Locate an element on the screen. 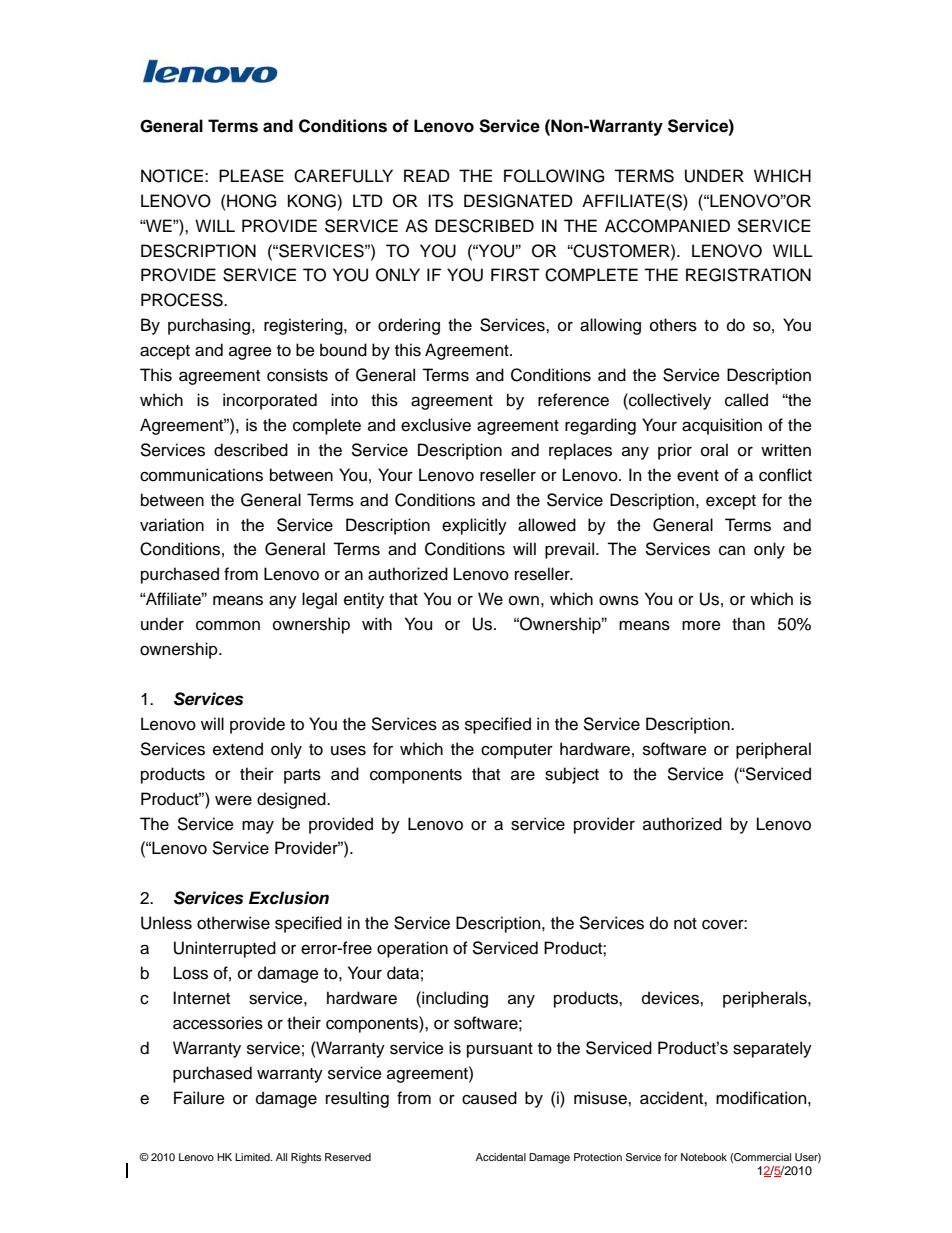 The width and height of the screenshot is (952, 1233). ACCOMPANIED is located at coordinates (667, 226).
